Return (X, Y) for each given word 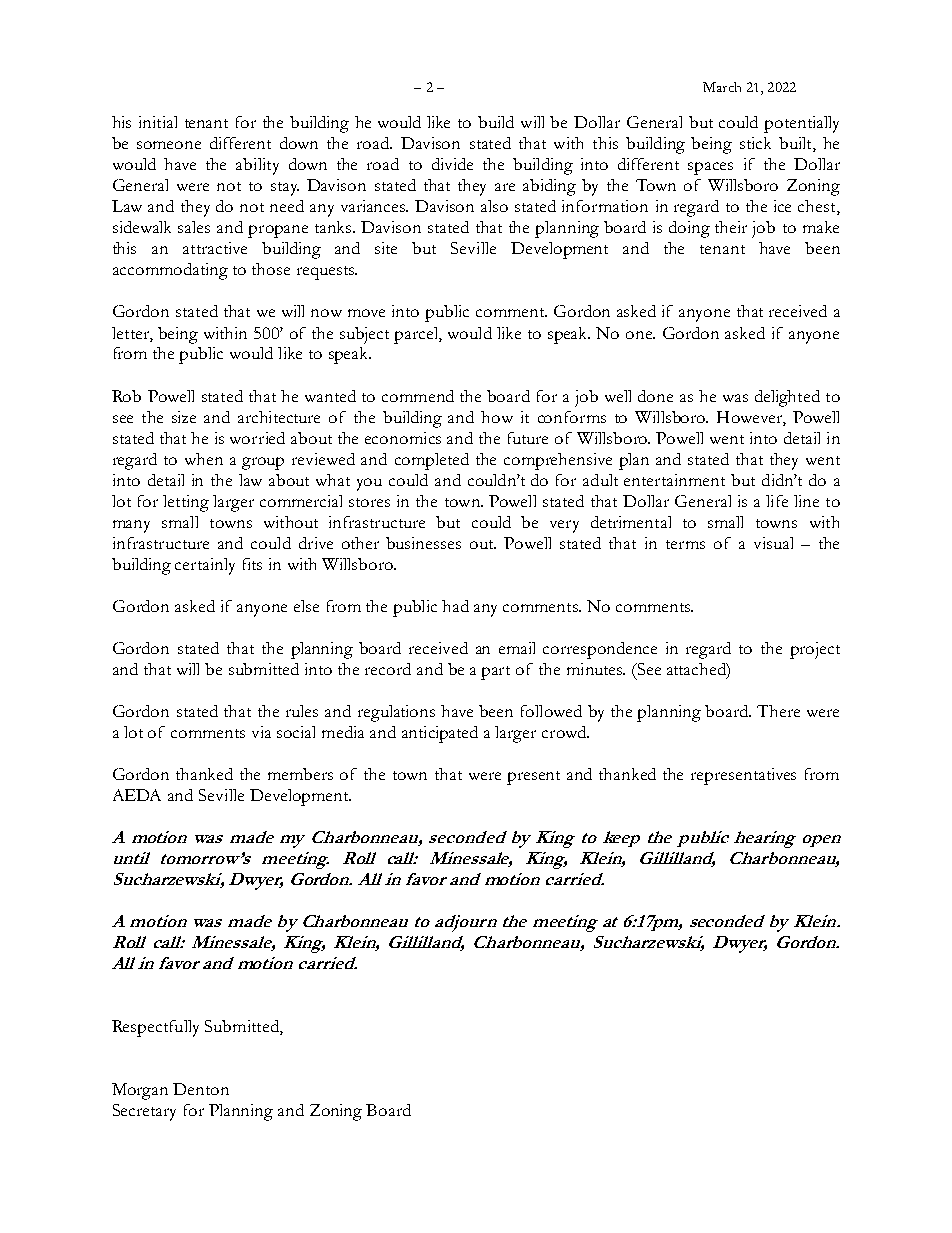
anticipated (440, 734)
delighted (787, 398)
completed (432, 461)
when (204, 459)
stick (755, 143)
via (261, 732)
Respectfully (155, 1028)
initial (158, 122)
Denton (201, 1089)
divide (452, 164)
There (778, 711)
